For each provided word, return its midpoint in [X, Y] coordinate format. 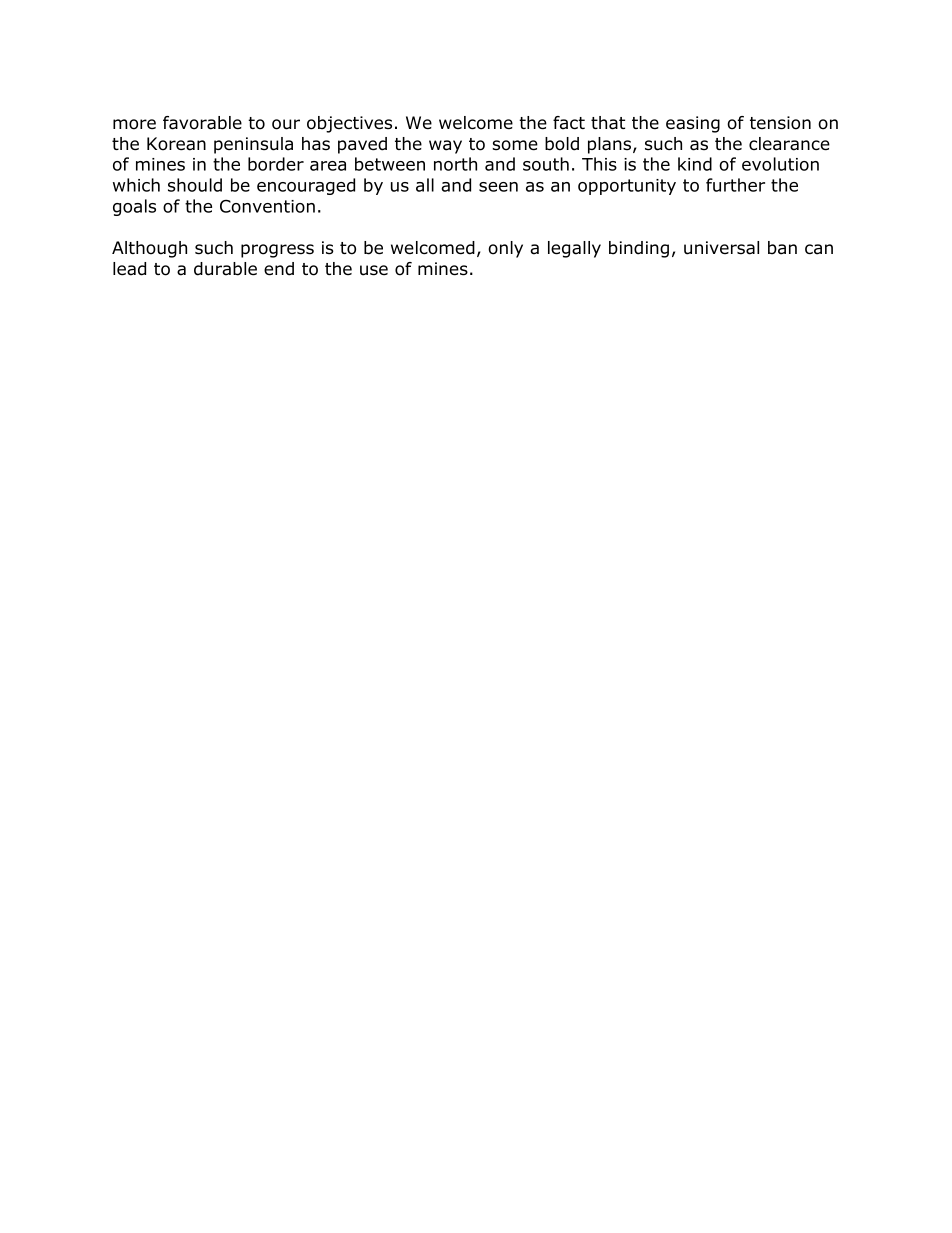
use [374, 270]
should [195, 185]
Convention [267, 206]
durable [225, 269]
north [455, 164]
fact [569, 123]
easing [693, 124]
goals [134, 207]
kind [695, 164]
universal [721, 248]
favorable [202, 123]
